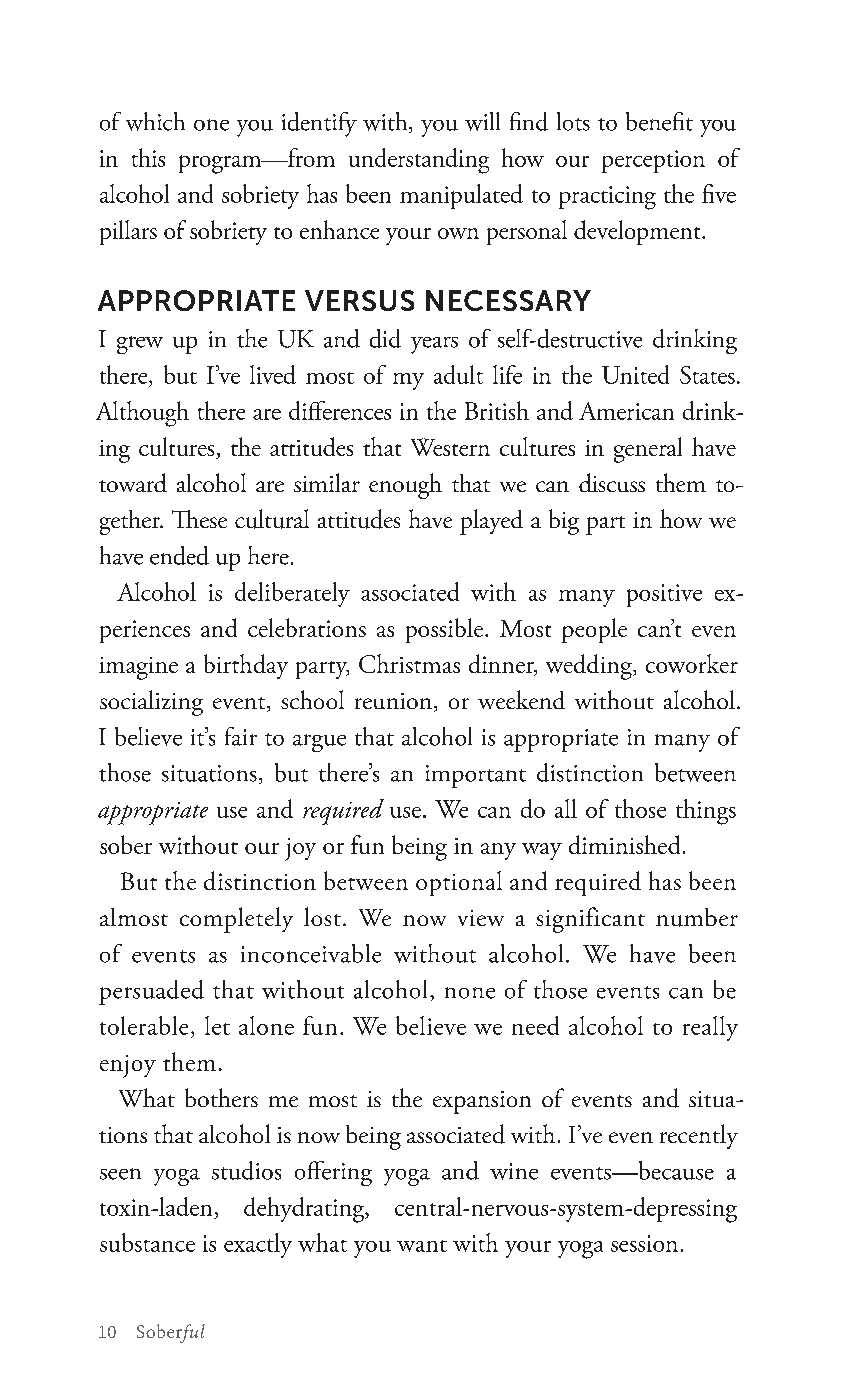  I want to click on view, so click(481, 918).
